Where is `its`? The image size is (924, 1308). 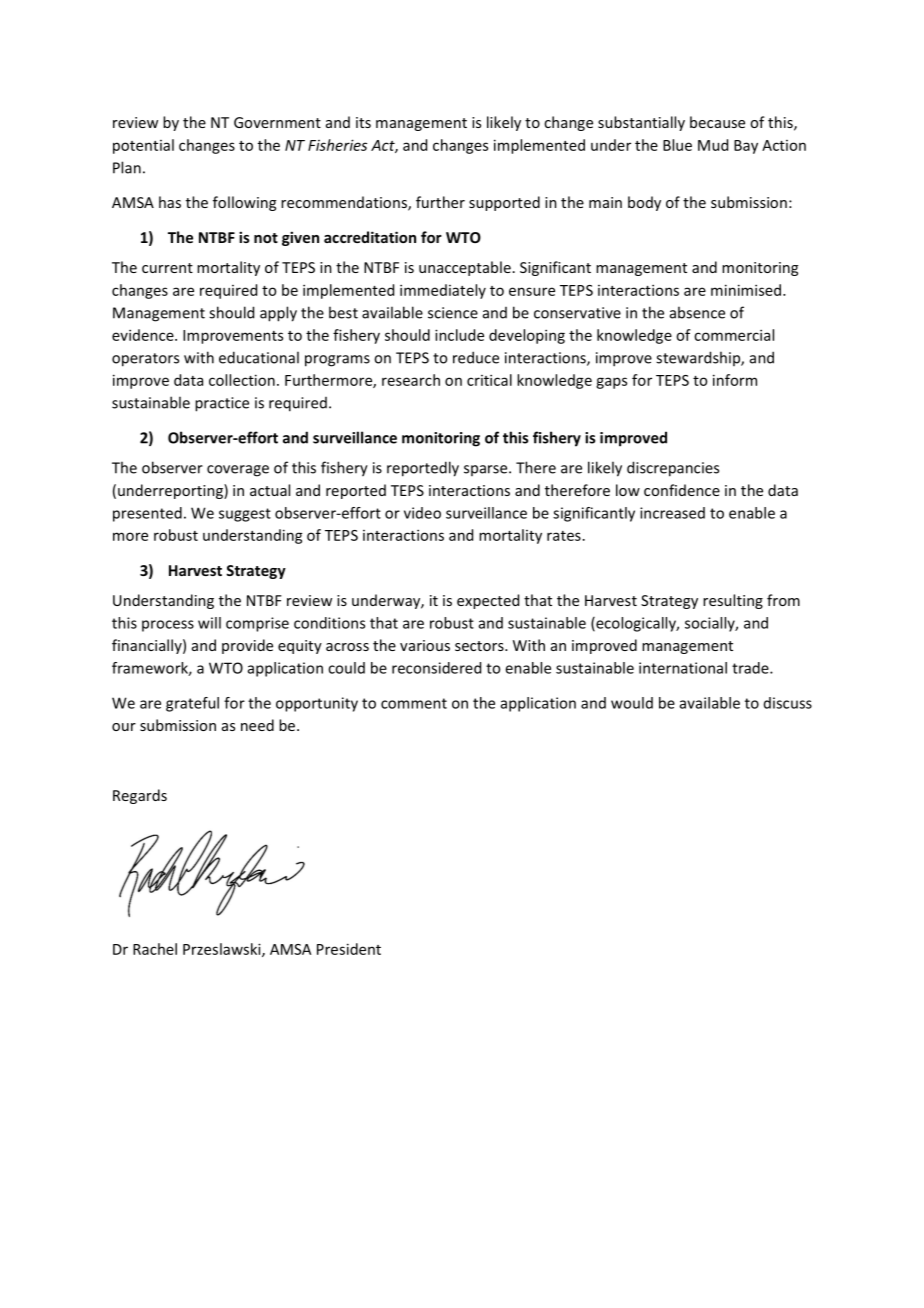 its is located at coordinates (363, 122).
